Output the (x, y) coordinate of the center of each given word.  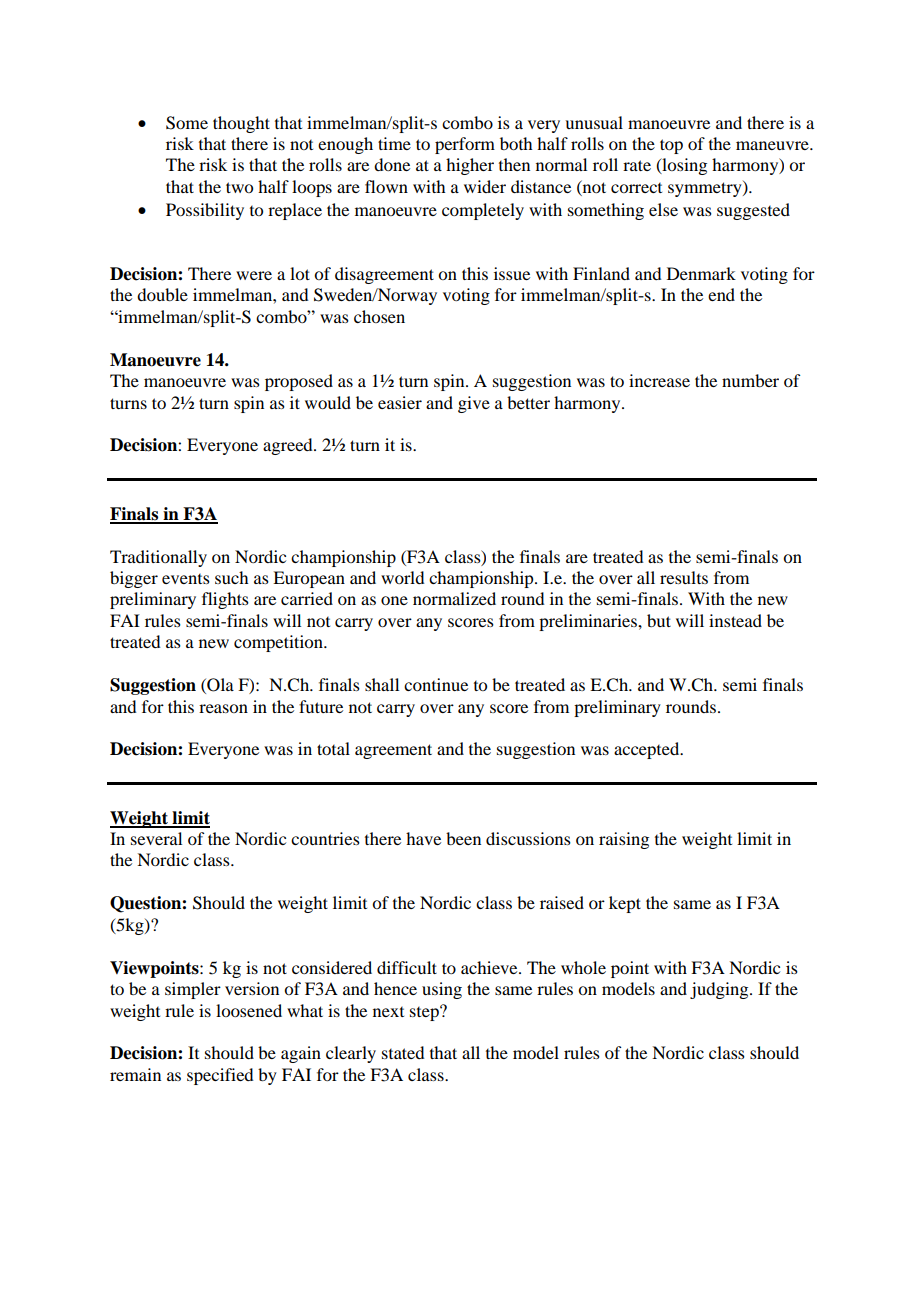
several (156, 838)
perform (465, 145)
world (402, 577)
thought (241, 124)
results (684, 577)
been (463, 838)
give (474, 404)
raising (624, 840)
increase (659, 380)
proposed (299, 382)
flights (225, 600)
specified (220, 1076)
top (671, 146)
